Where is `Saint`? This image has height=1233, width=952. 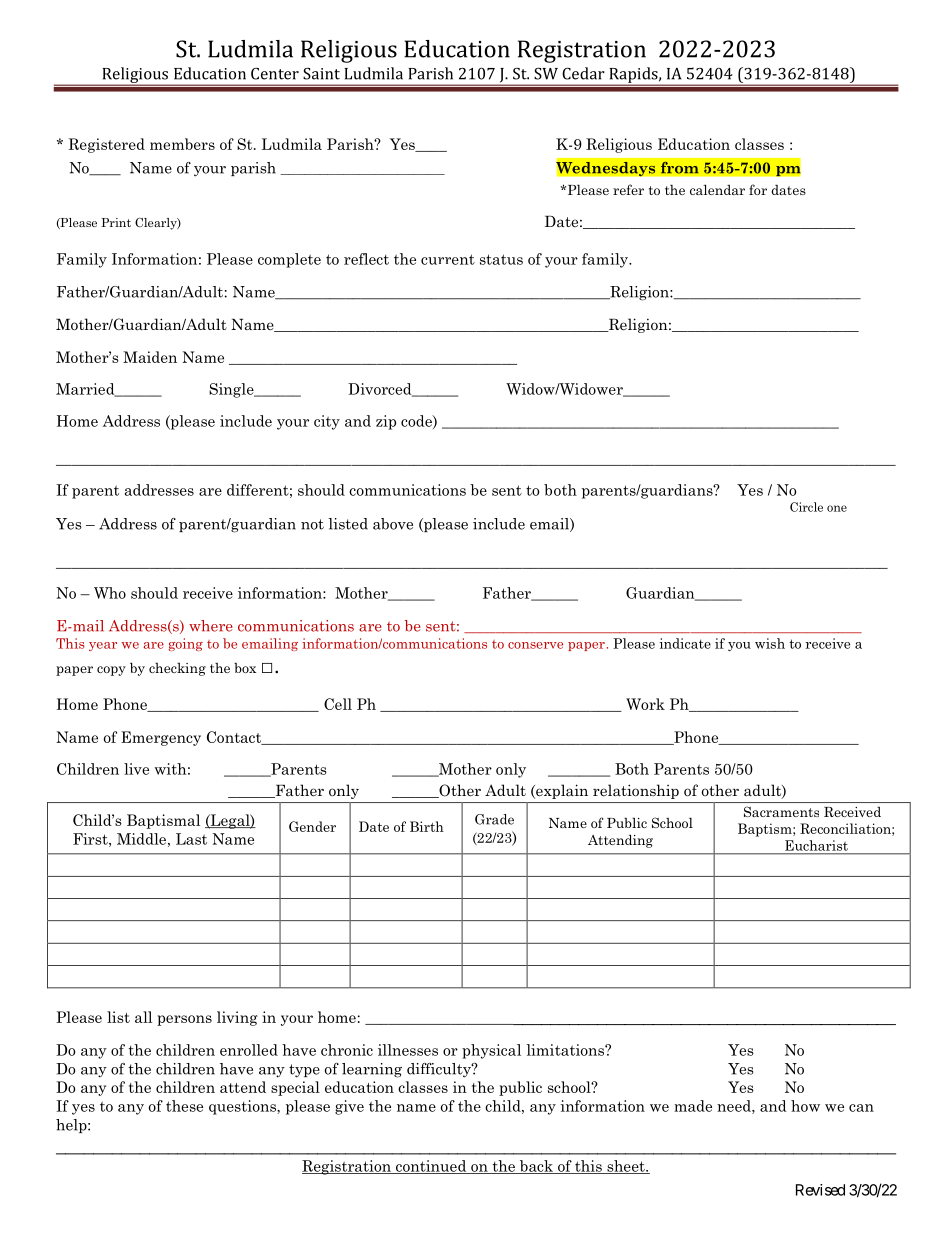 Saint is located at coordinates (321, 73).
